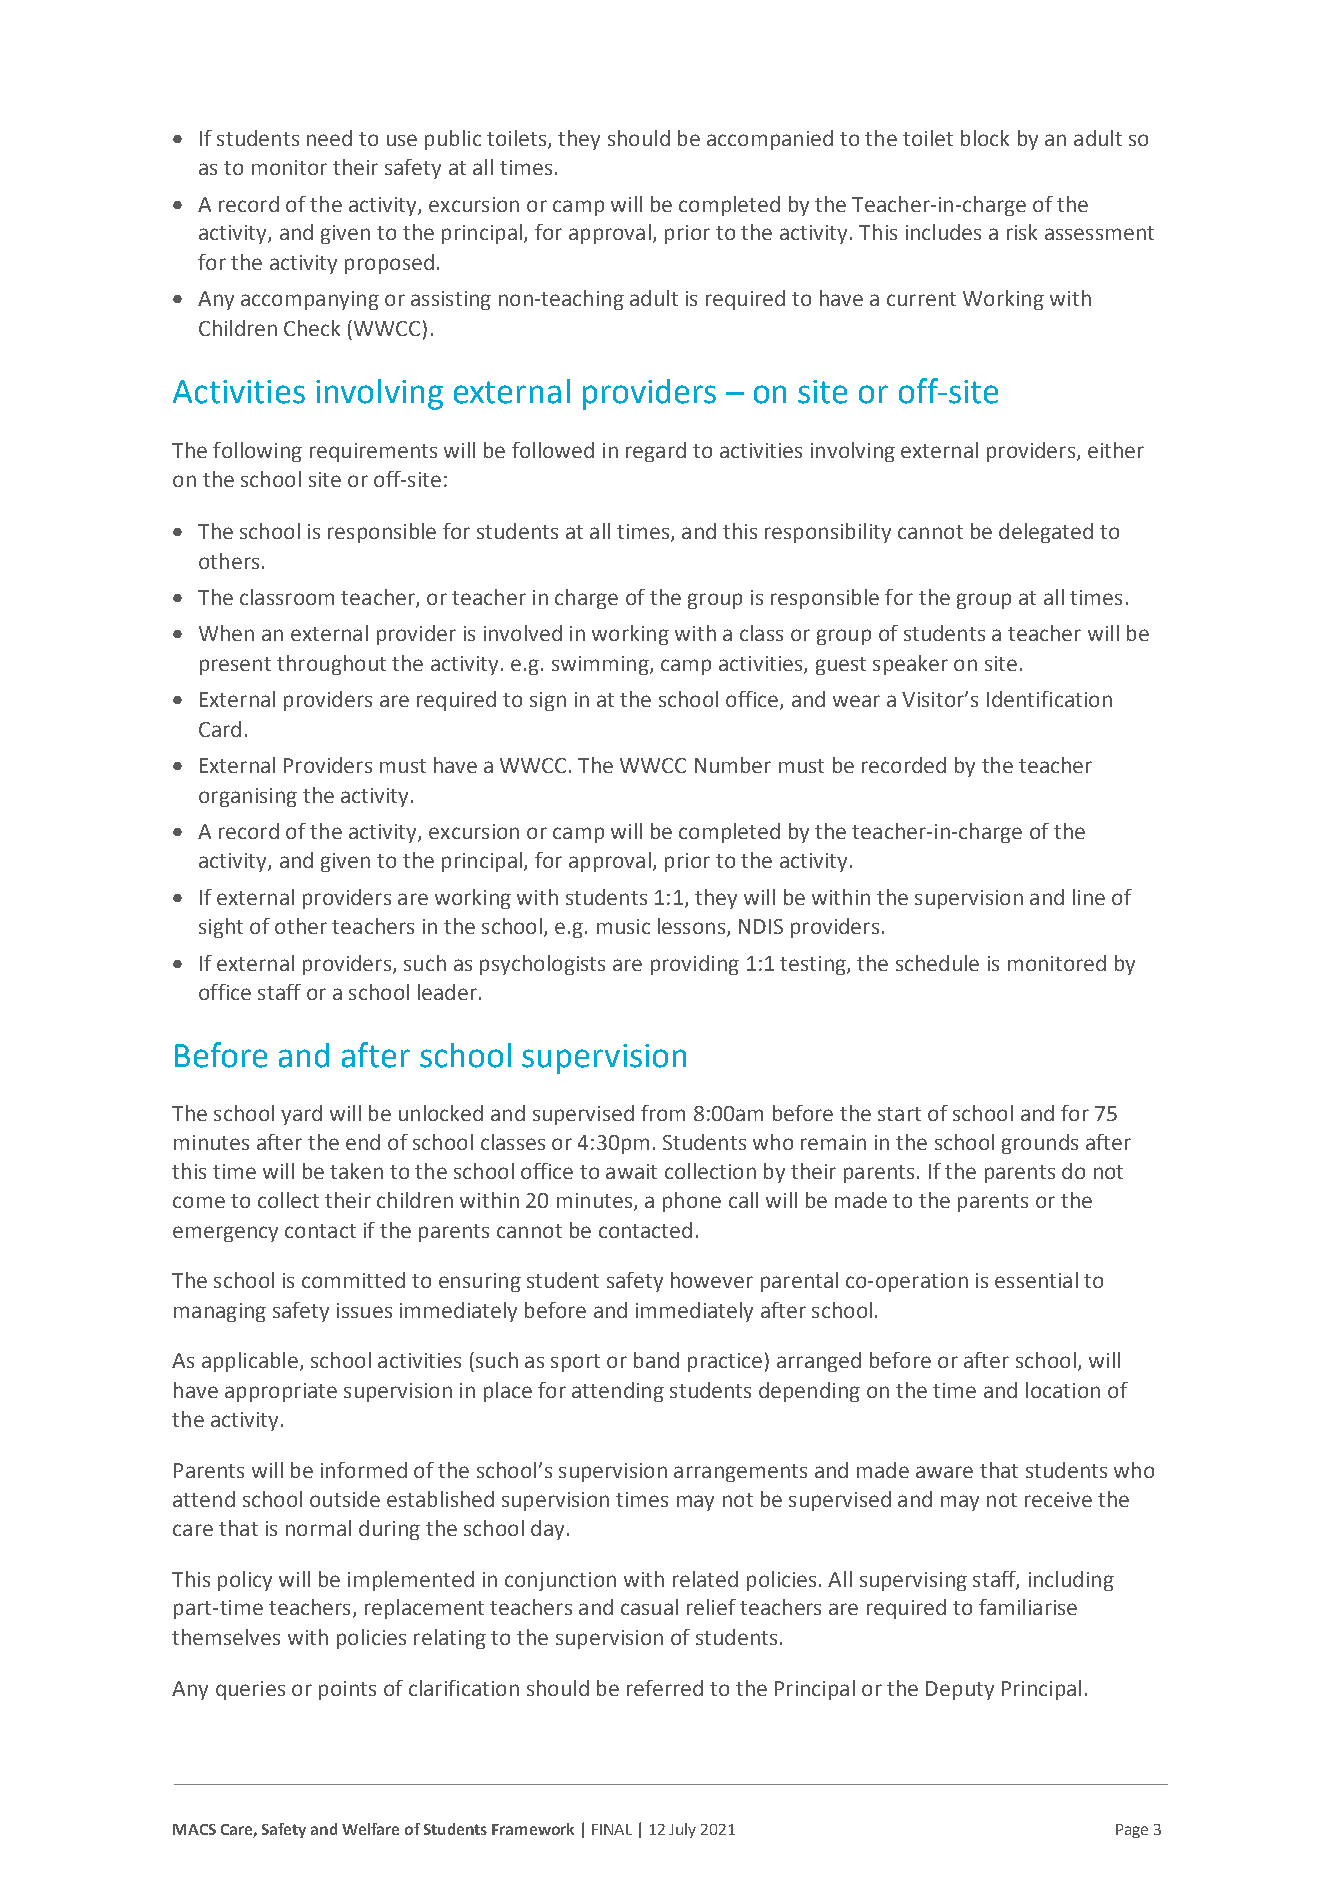 This screenshot has height=1896, width=1340. Describe the element at coordinates (656, 452) in the screenshot. I see `regard` at that location.
